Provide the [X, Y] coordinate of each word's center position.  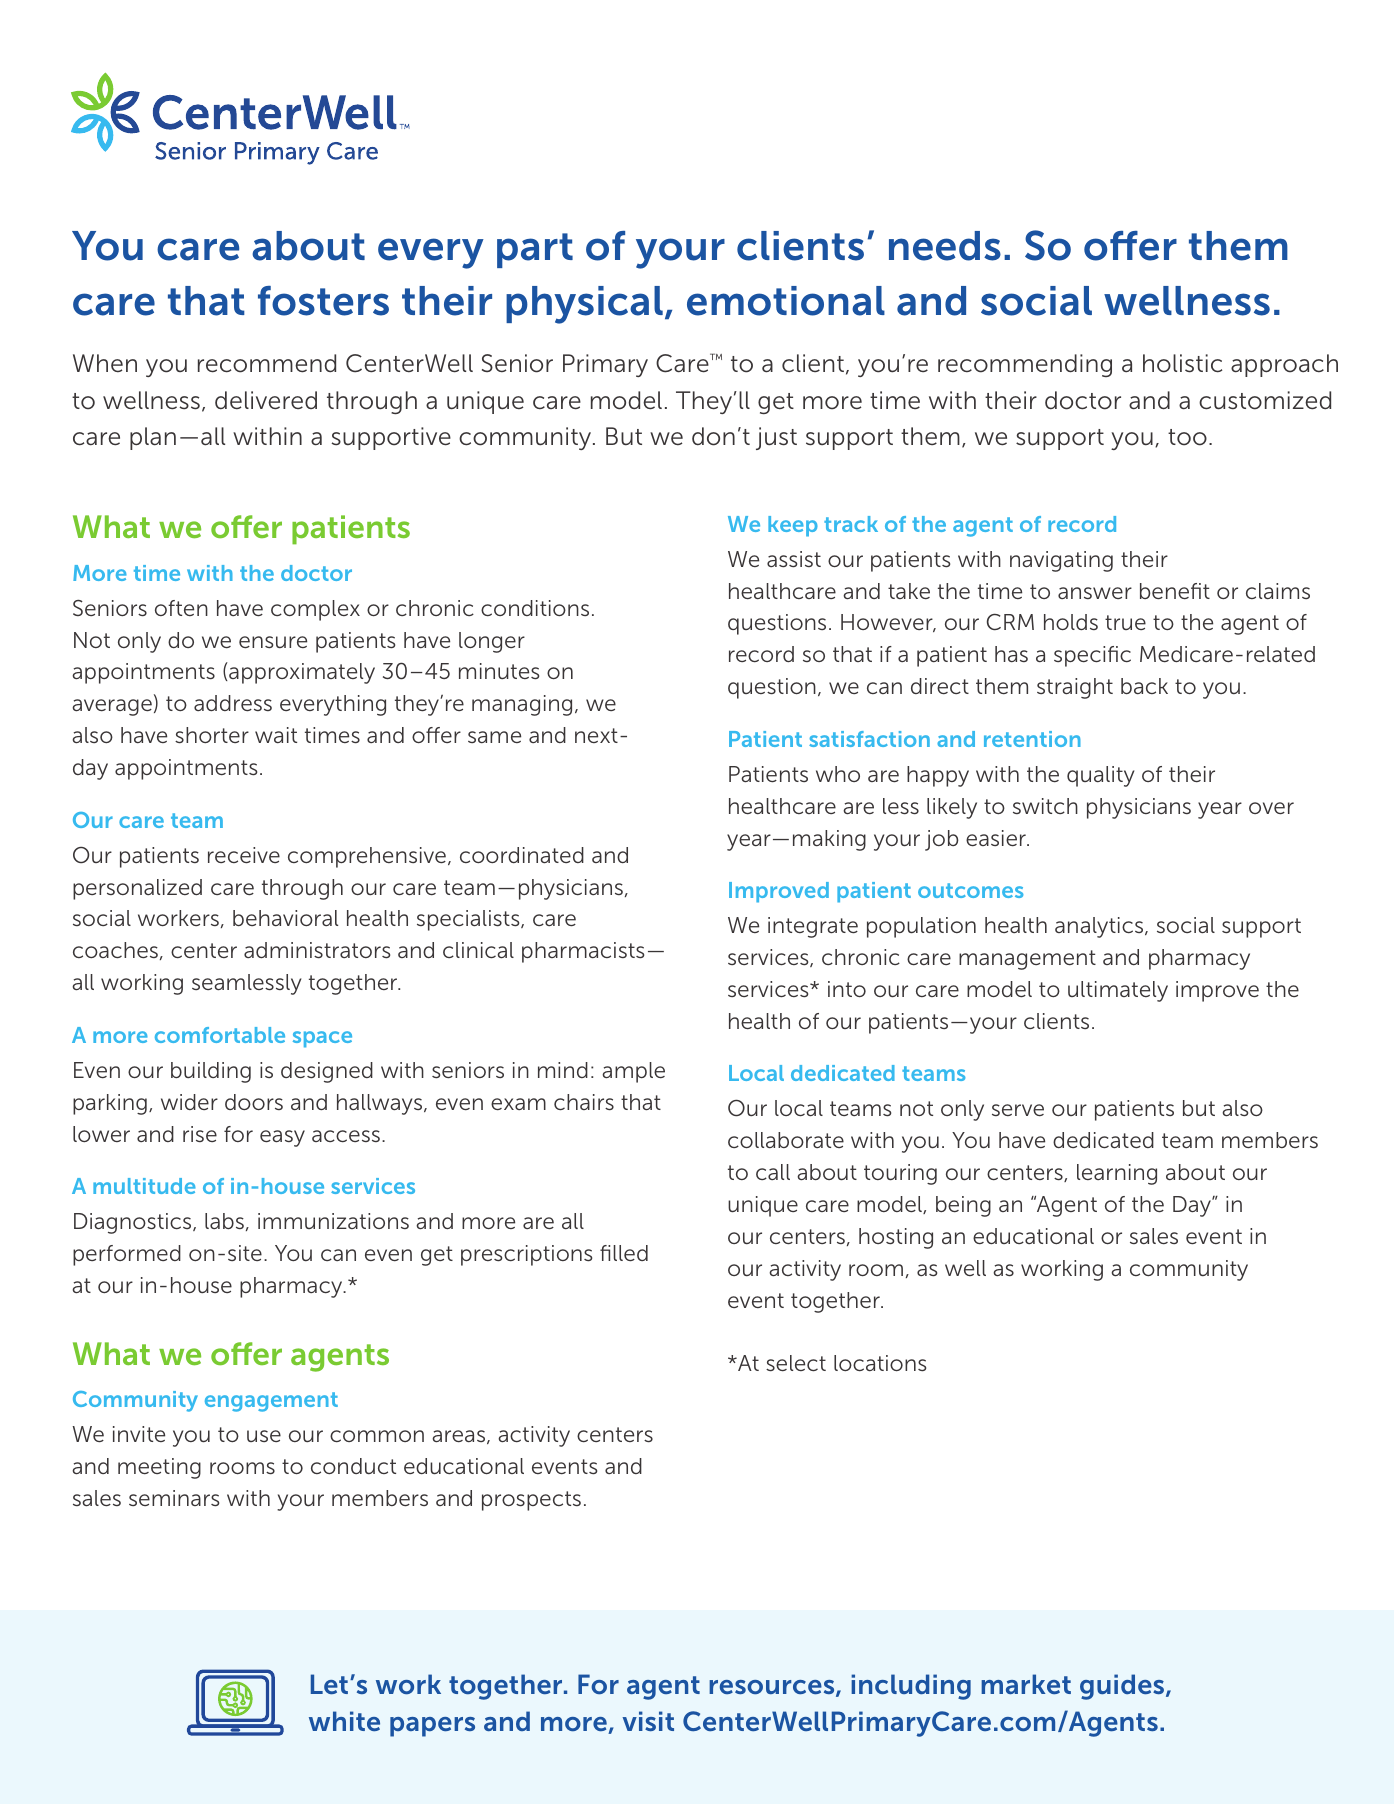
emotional [786, 301]
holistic [1182, 363]
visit [648, 1721]
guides [1123, 1687]
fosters [323, 301]
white [344, 1721]
